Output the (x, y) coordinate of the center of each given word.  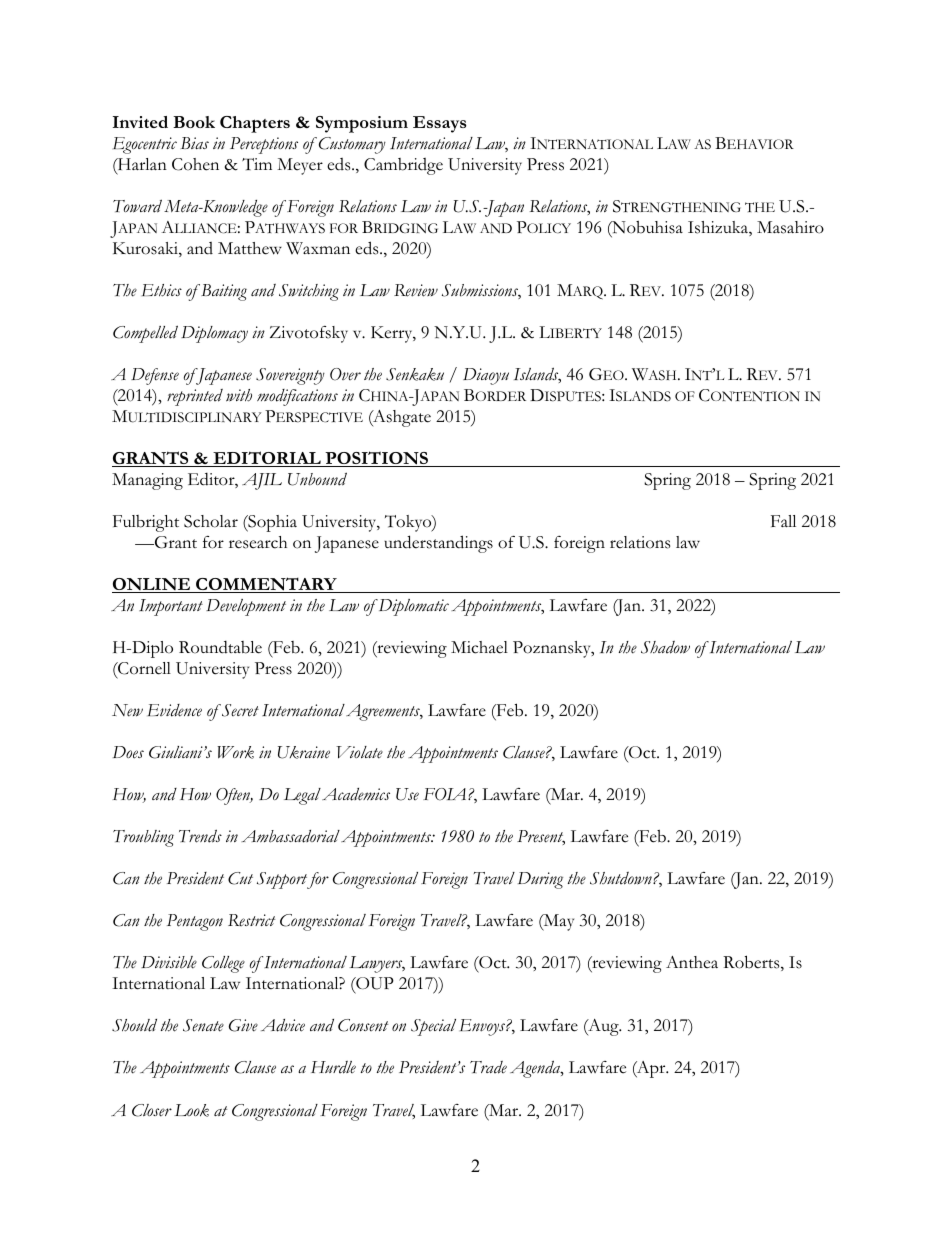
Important (171, 607)
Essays (440, 124)
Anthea (692, 962)
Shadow (665, 647)
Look (191, 1110)
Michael (479, 647)
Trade (488, 1067)
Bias (195, 143)
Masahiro (790, 227)
